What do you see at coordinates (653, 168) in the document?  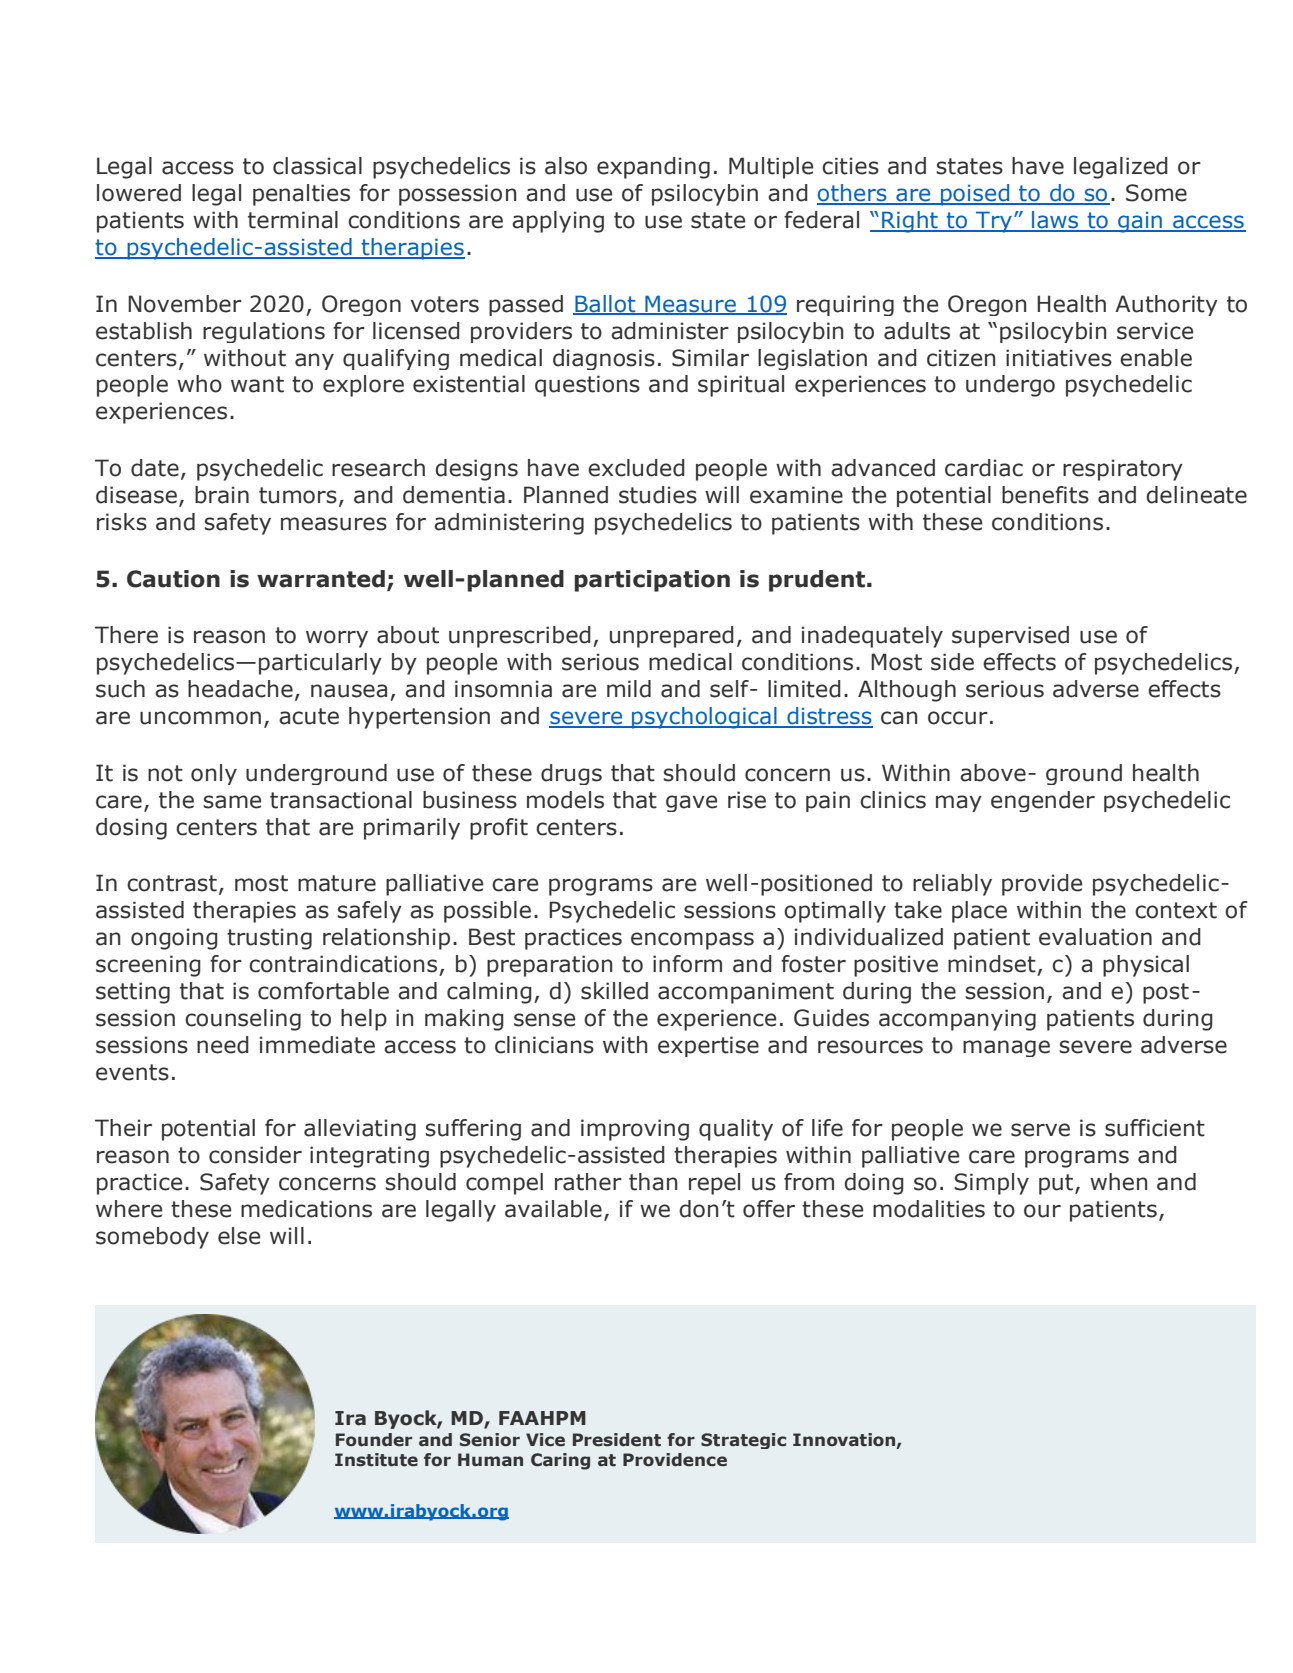 I see `expanding` at bounding box center [653, 168].
